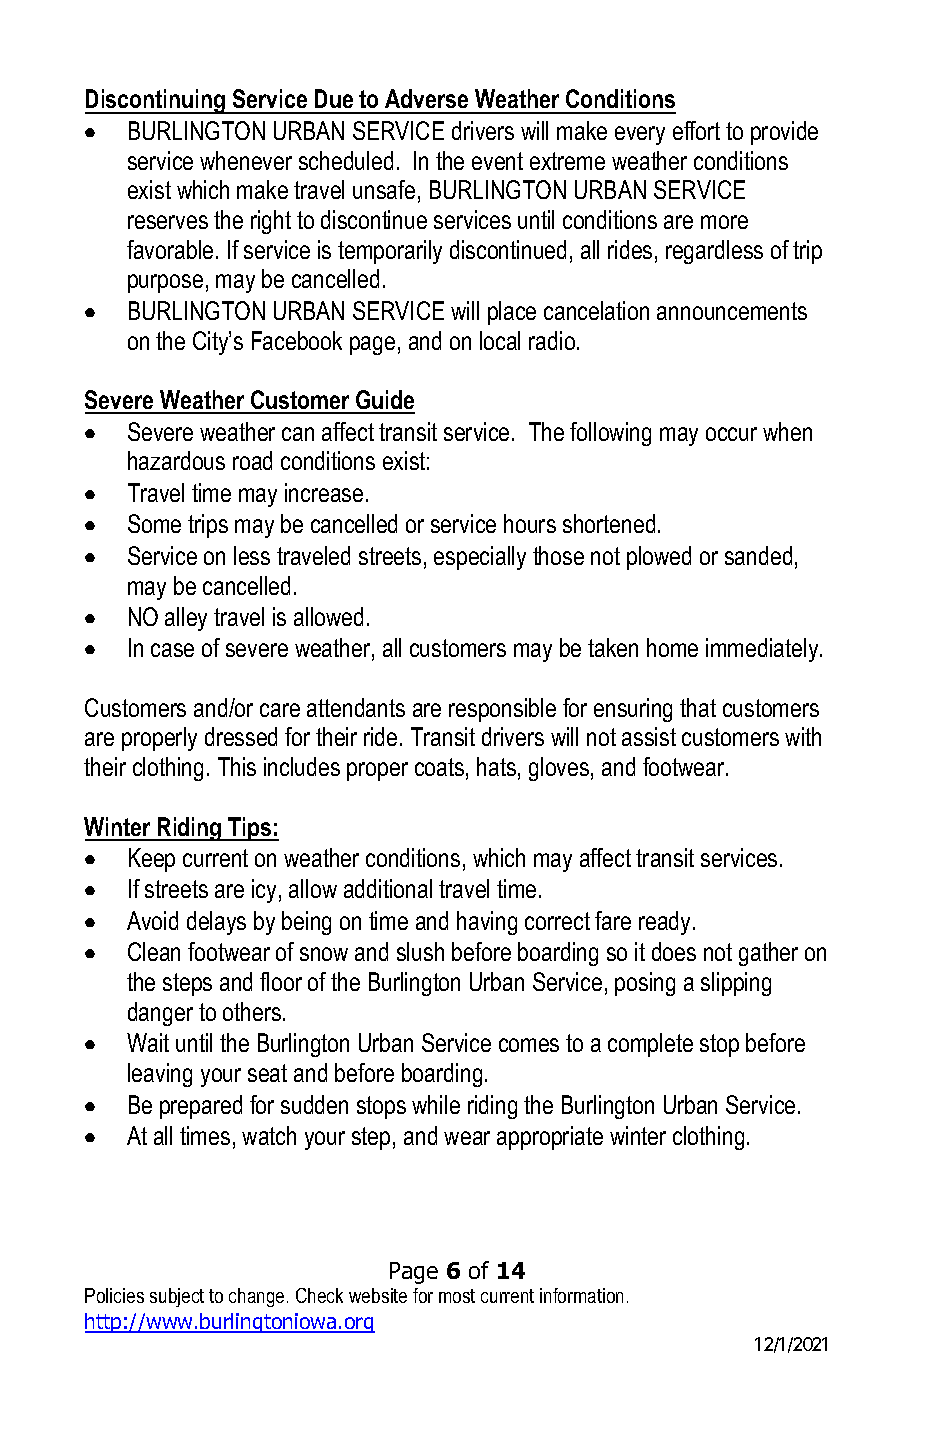  Describe the element at coordinates (698, 707) in the screenshot. I see `that` at that location.
